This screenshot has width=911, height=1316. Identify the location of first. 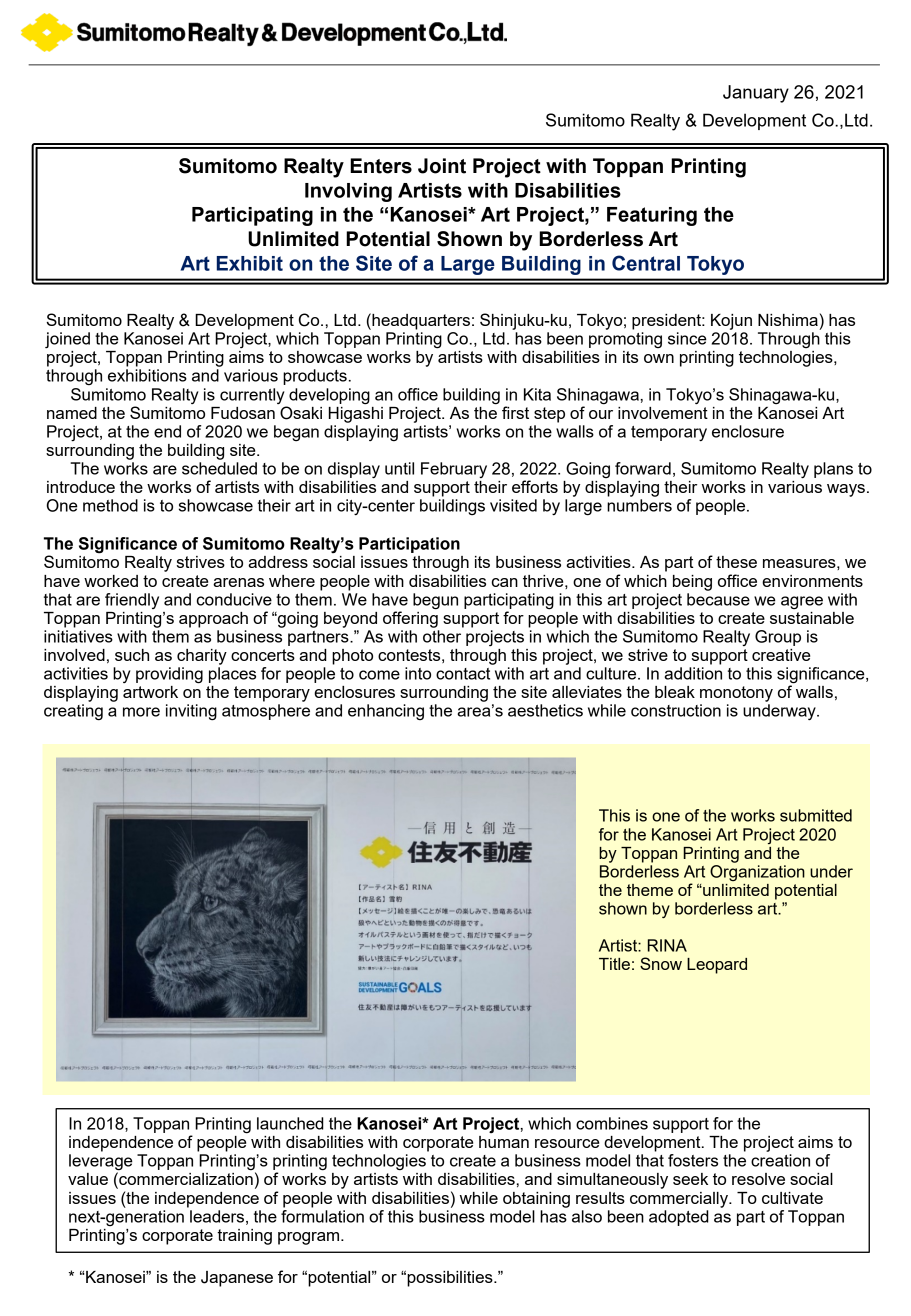
(515, 412).
